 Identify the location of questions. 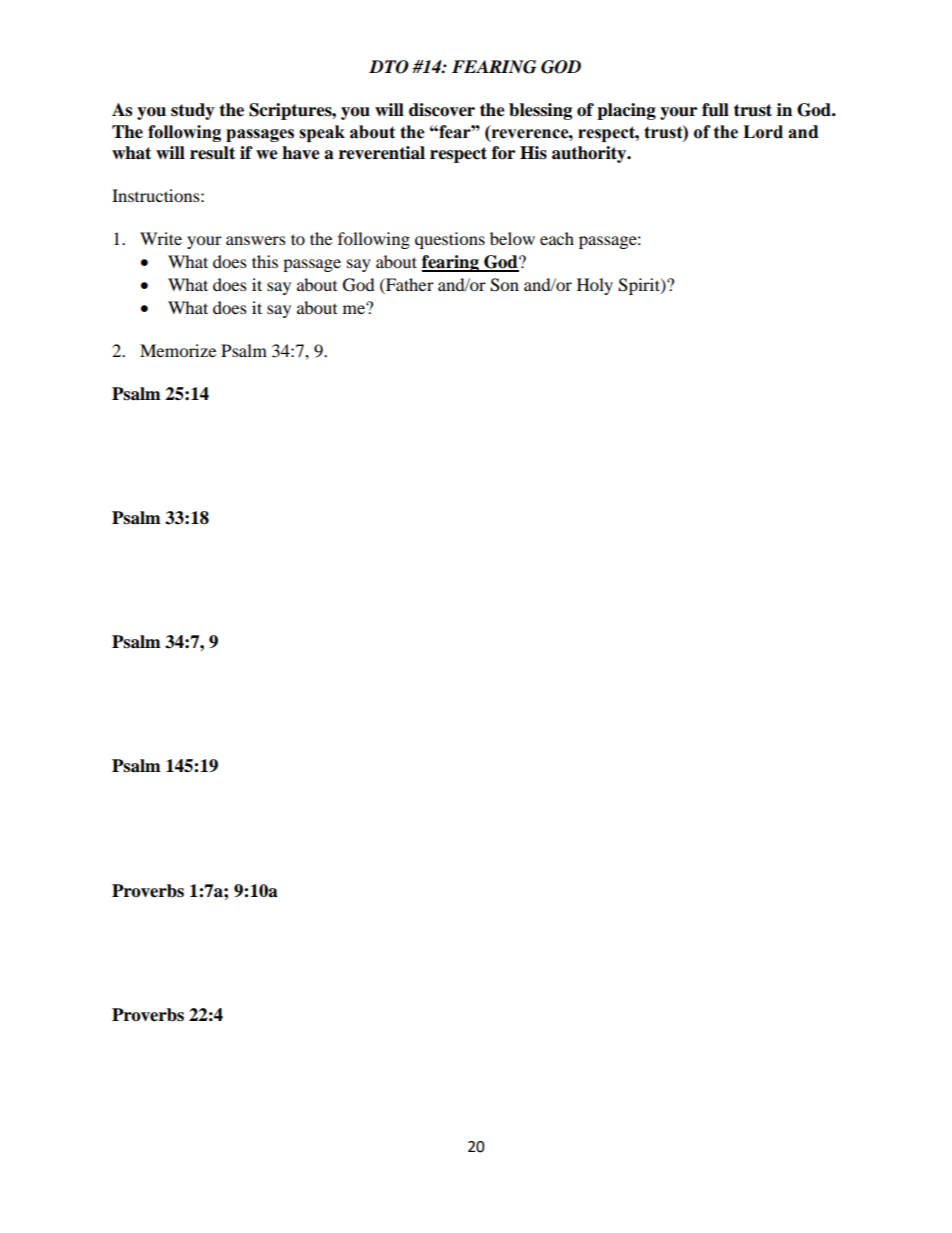
(450, 240).
